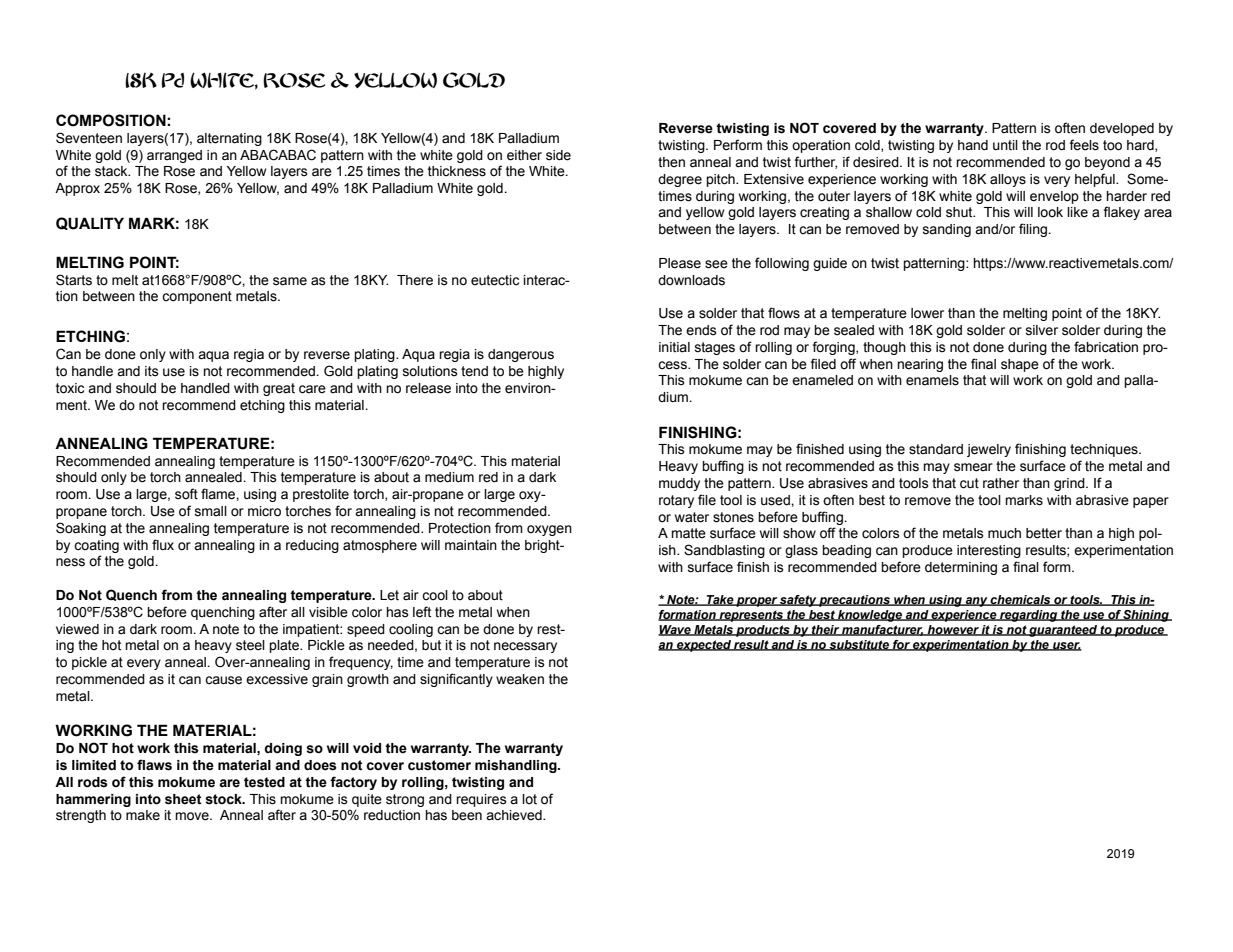 The image size is (1233, 952). Describe the element at coordinates (1001, 483) in the page. I see `rather` at that location.
